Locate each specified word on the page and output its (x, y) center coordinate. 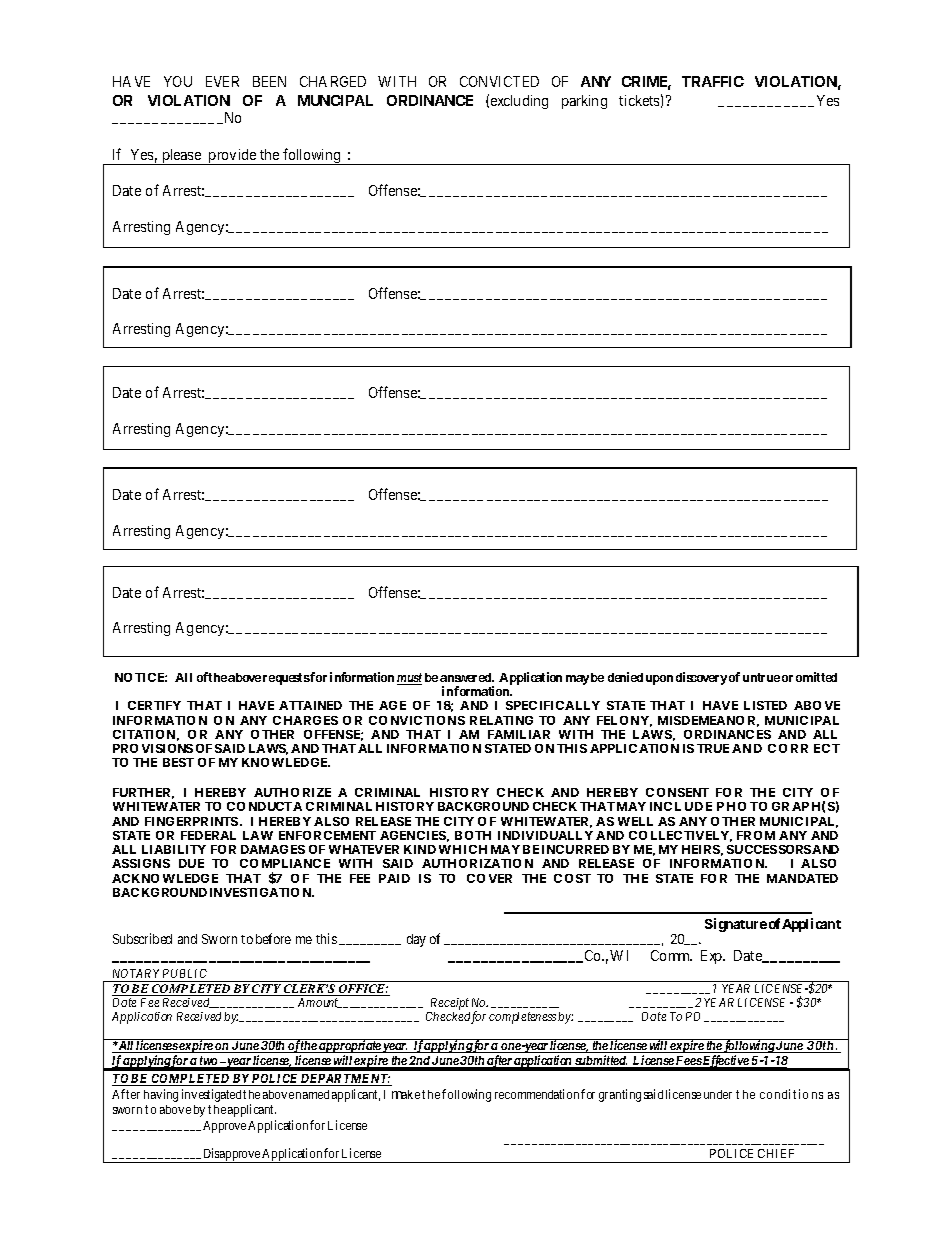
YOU (178, 81)
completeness (522, 1018)
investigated (213, 1095)
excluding (519, 102)
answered (467, 677)
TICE (151, 677)
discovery (701, 678)
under (718, 1094)
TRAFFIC (713, 81)
